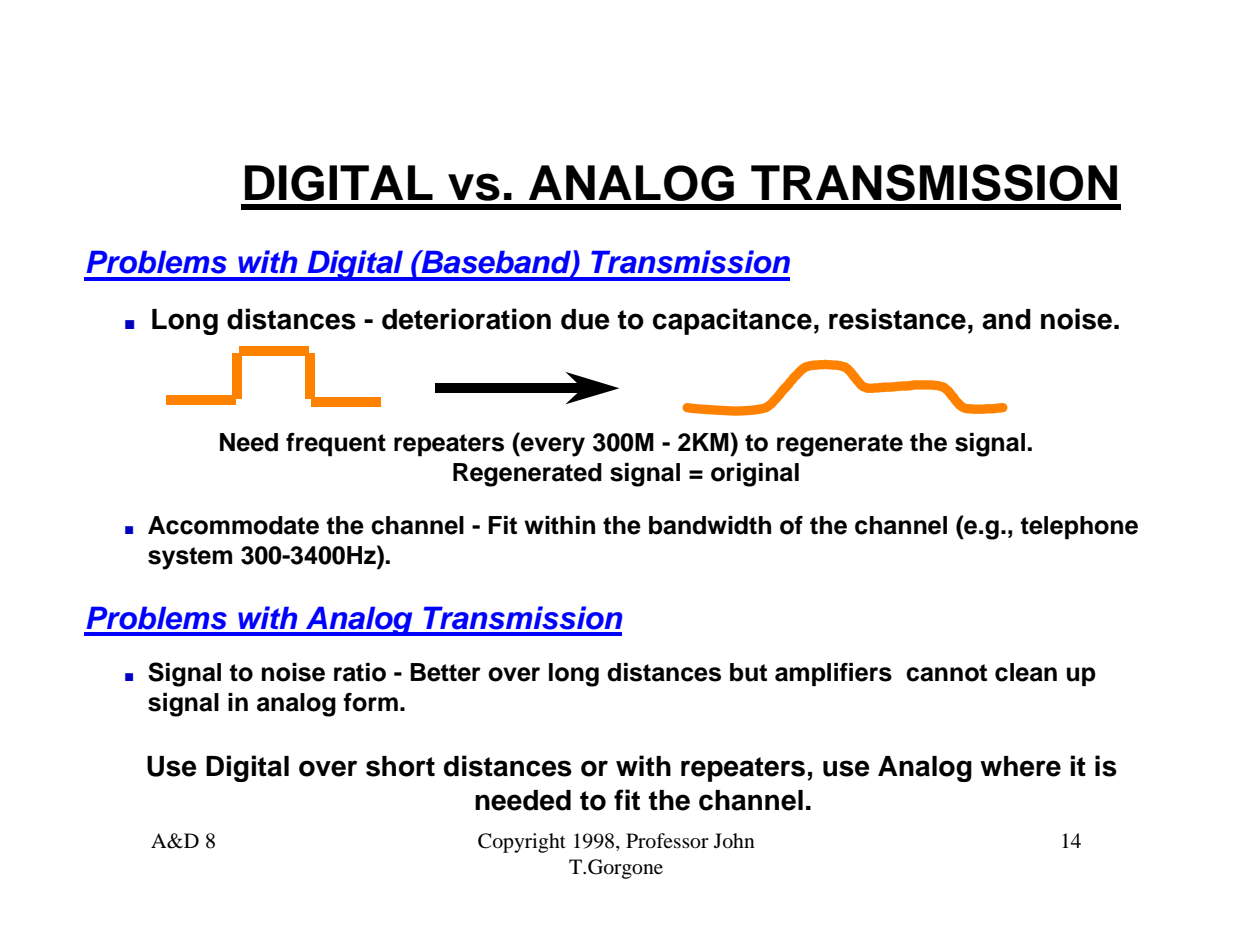 This page has height=952, width=1233. What do you see at coordinates (445, 672) in the page?
I see `Better` at bounding box center [445, 672].
